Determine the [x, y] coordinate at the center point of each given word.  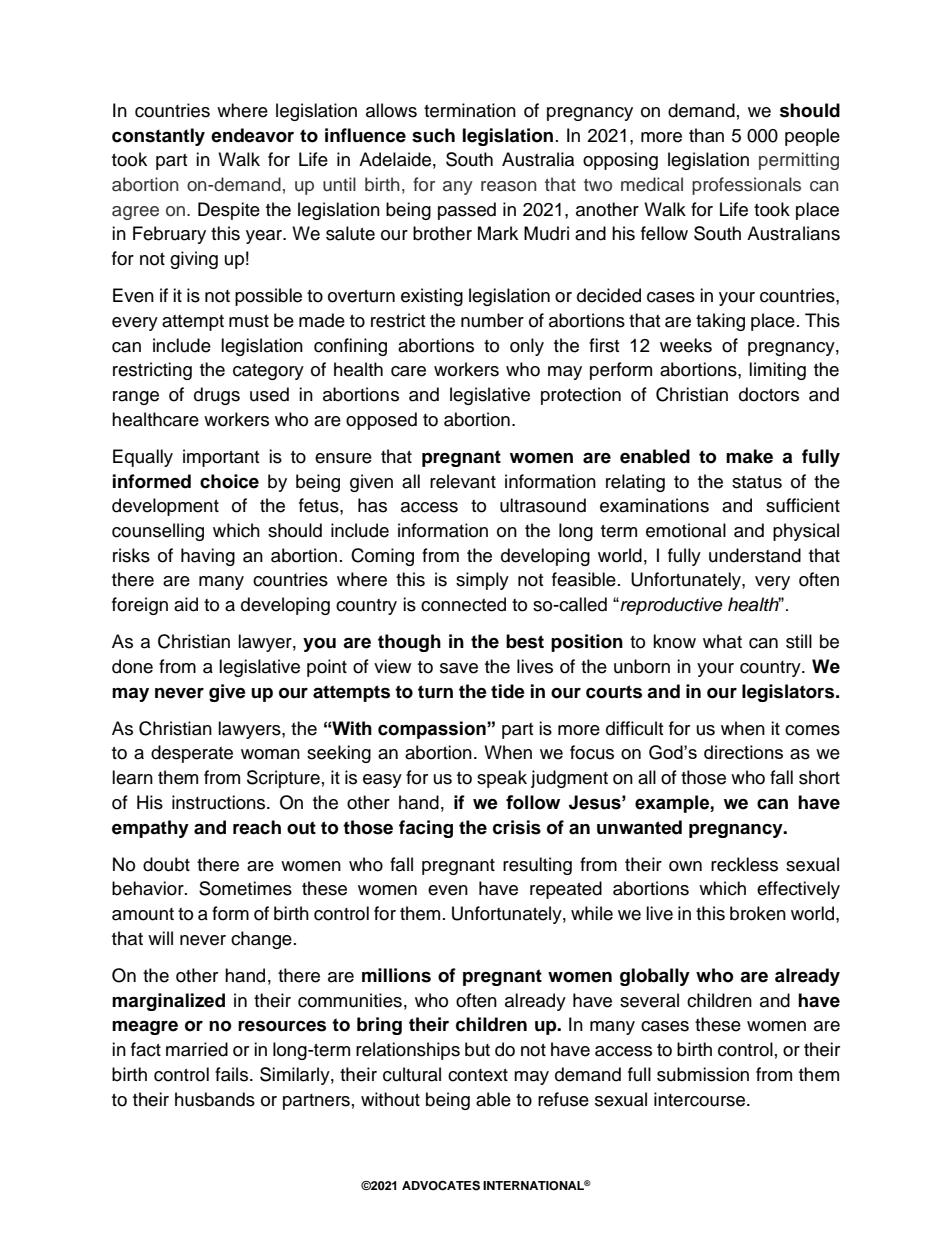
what [722, 641]
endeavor [252, 135]
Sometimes [245, 888]
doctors [769, 394]
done [132, 666]
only [527, 347]
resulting [537, 866]
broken [758, 913]
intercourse [701, 1099]
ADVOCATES [441, 1185]
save [459, 668]
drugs [217, 396]
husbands [215, 1099]
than [706, 135]
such [433, 135]
